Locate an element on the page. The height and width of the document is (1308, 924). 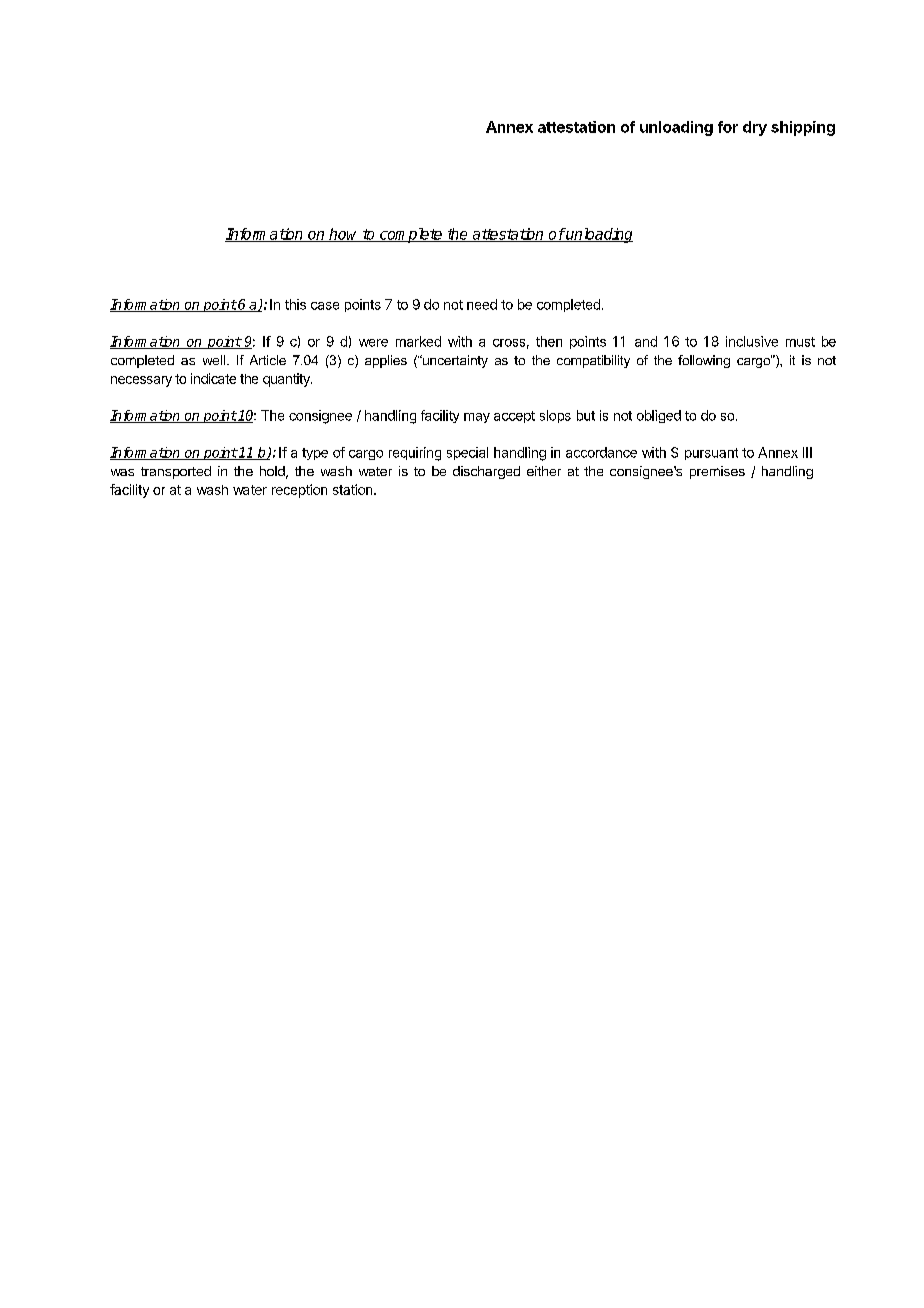
dry is located at coordinates (755, 128).
